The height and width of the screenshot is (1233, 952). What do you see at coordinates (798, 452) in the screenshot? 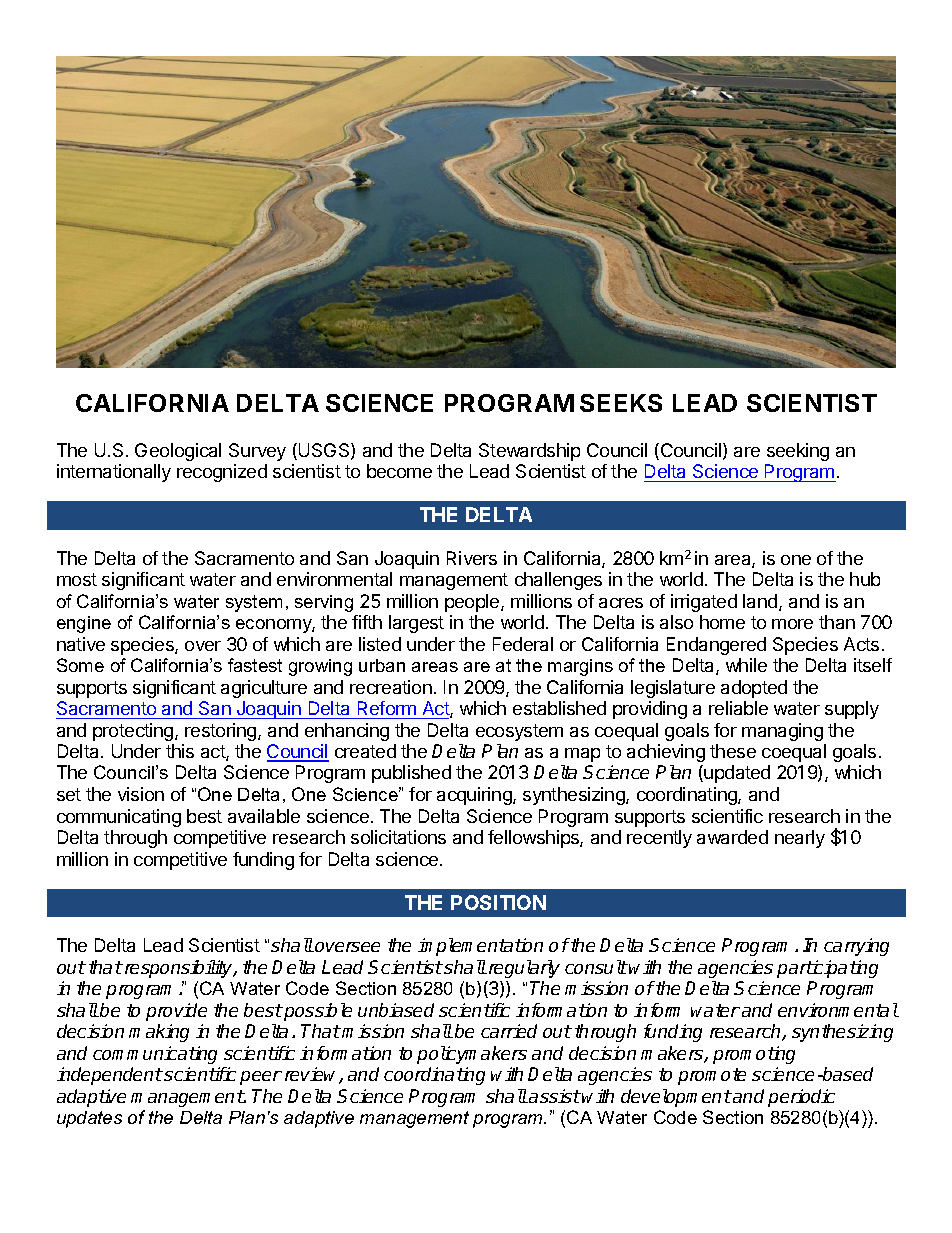
I see `seeking` at bounding box center [798, 452].
